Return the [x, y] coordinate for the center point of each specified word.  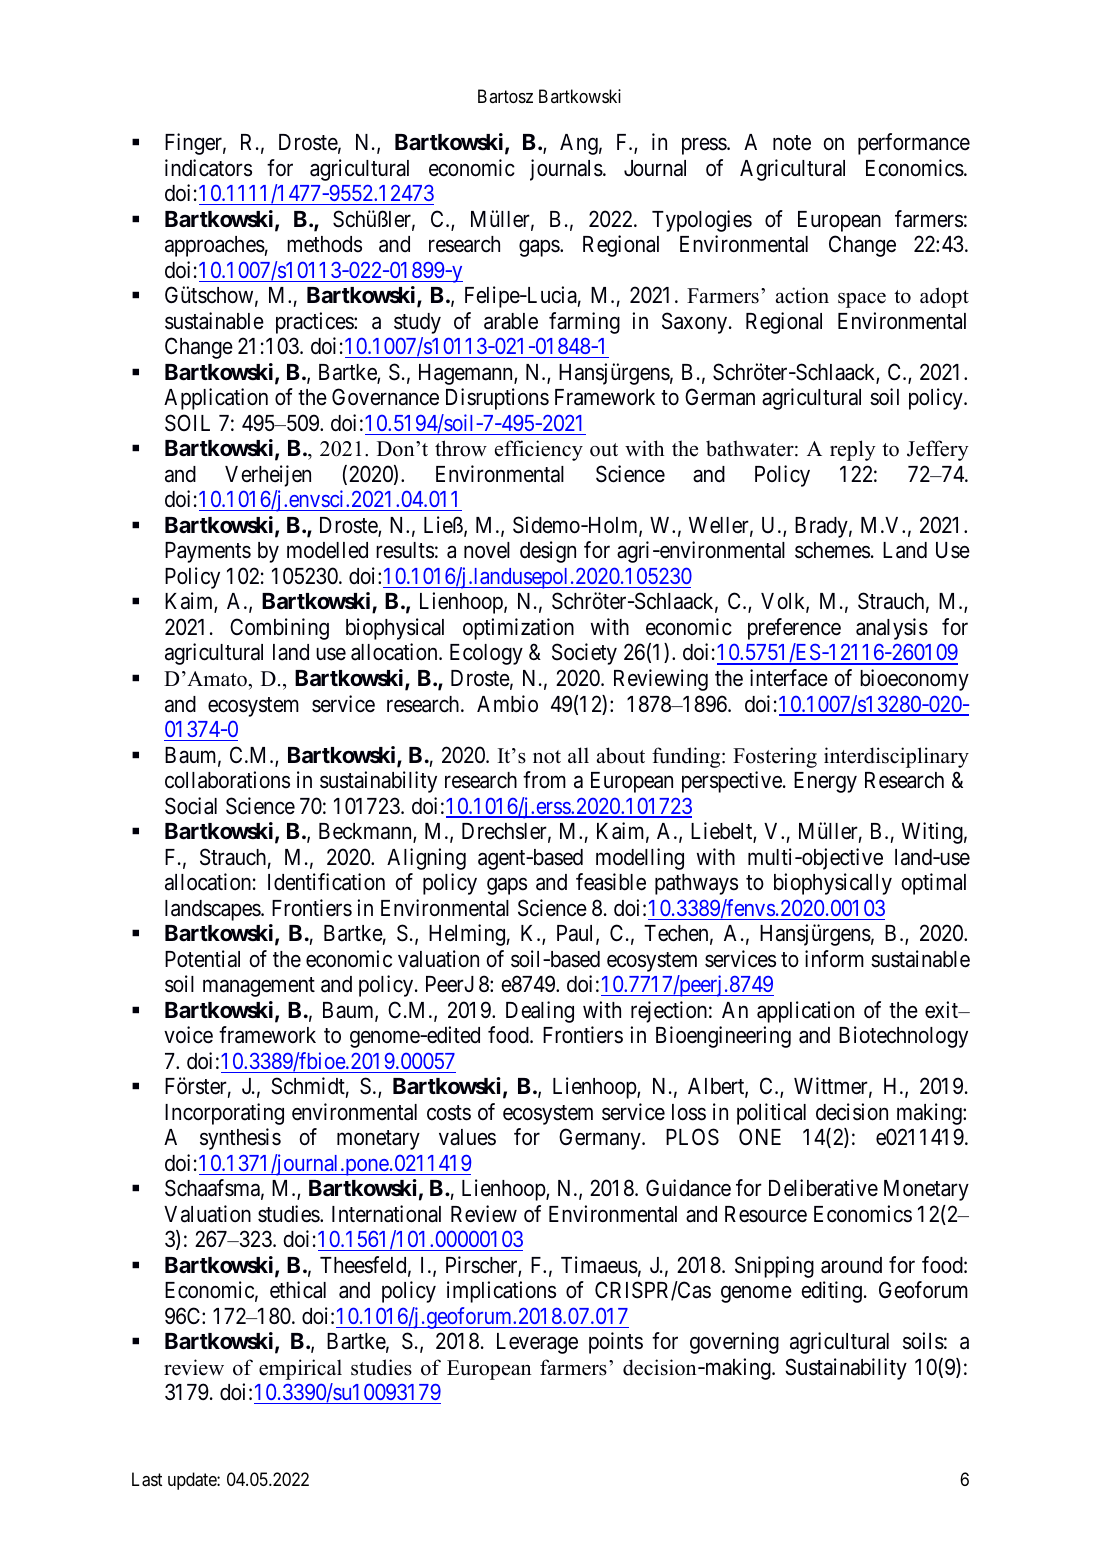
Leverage [537, 1343]
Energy [825, 782]
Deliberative [823, 1188]
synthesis [240, 1139]
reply [853, 450]
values [467, 1137]
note [792, 143]
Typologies [702, 221]
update [193, 1481]
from [544, 780]
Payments [208, 552]
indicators [208, 168]
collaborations [227, 780]
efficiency [539, 450]
